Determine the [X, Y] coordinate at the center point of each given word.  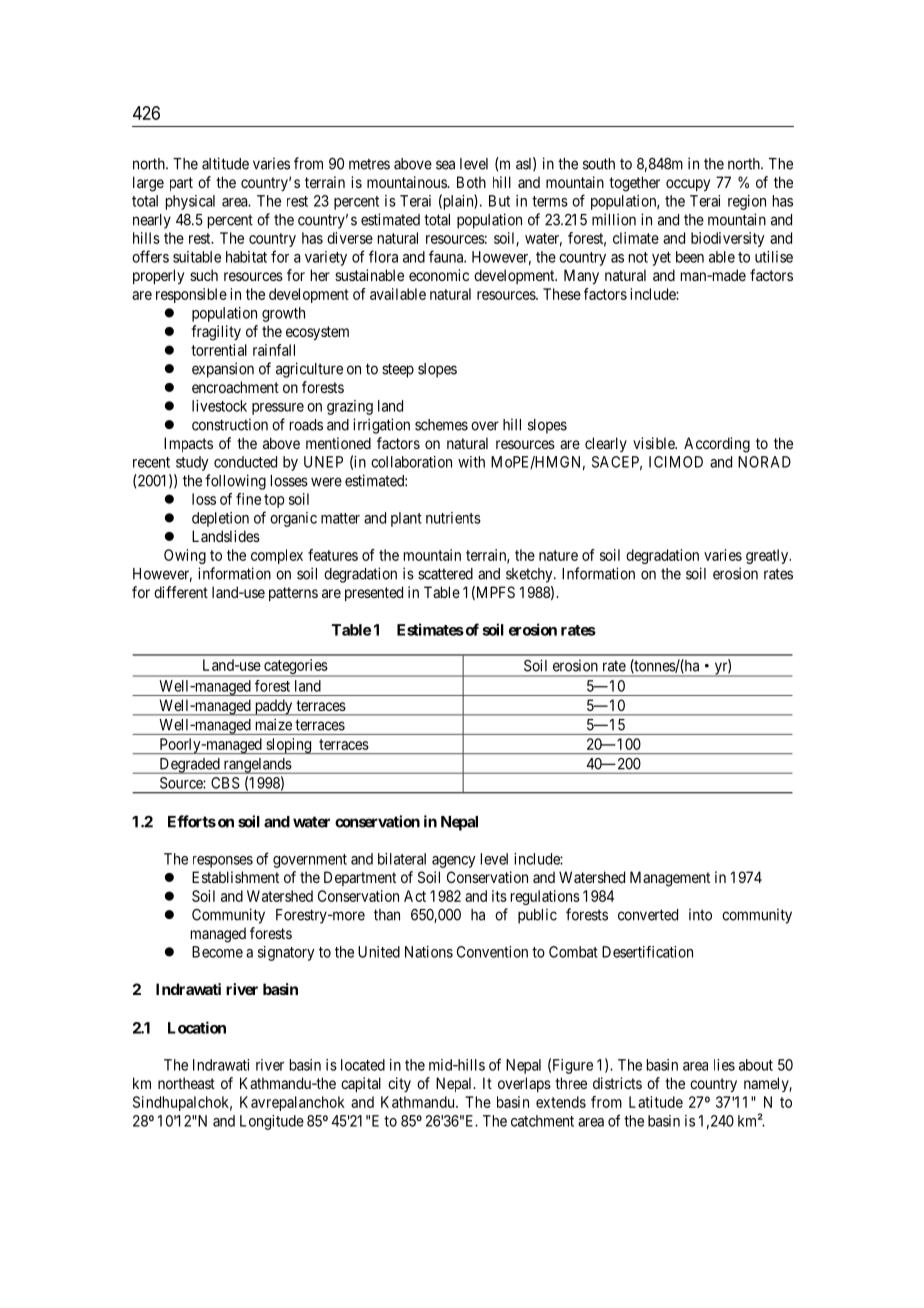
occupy [688, 185]
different [181, 592]
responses [223, 862]
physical [190, 202]
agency [454, 862]
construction [230, 424]
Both [471, 182]
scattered [445, 574]
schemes [441, 425]
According [717, 445]
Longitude [272, 1122]
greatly [768, 556]
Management [670, 879]
